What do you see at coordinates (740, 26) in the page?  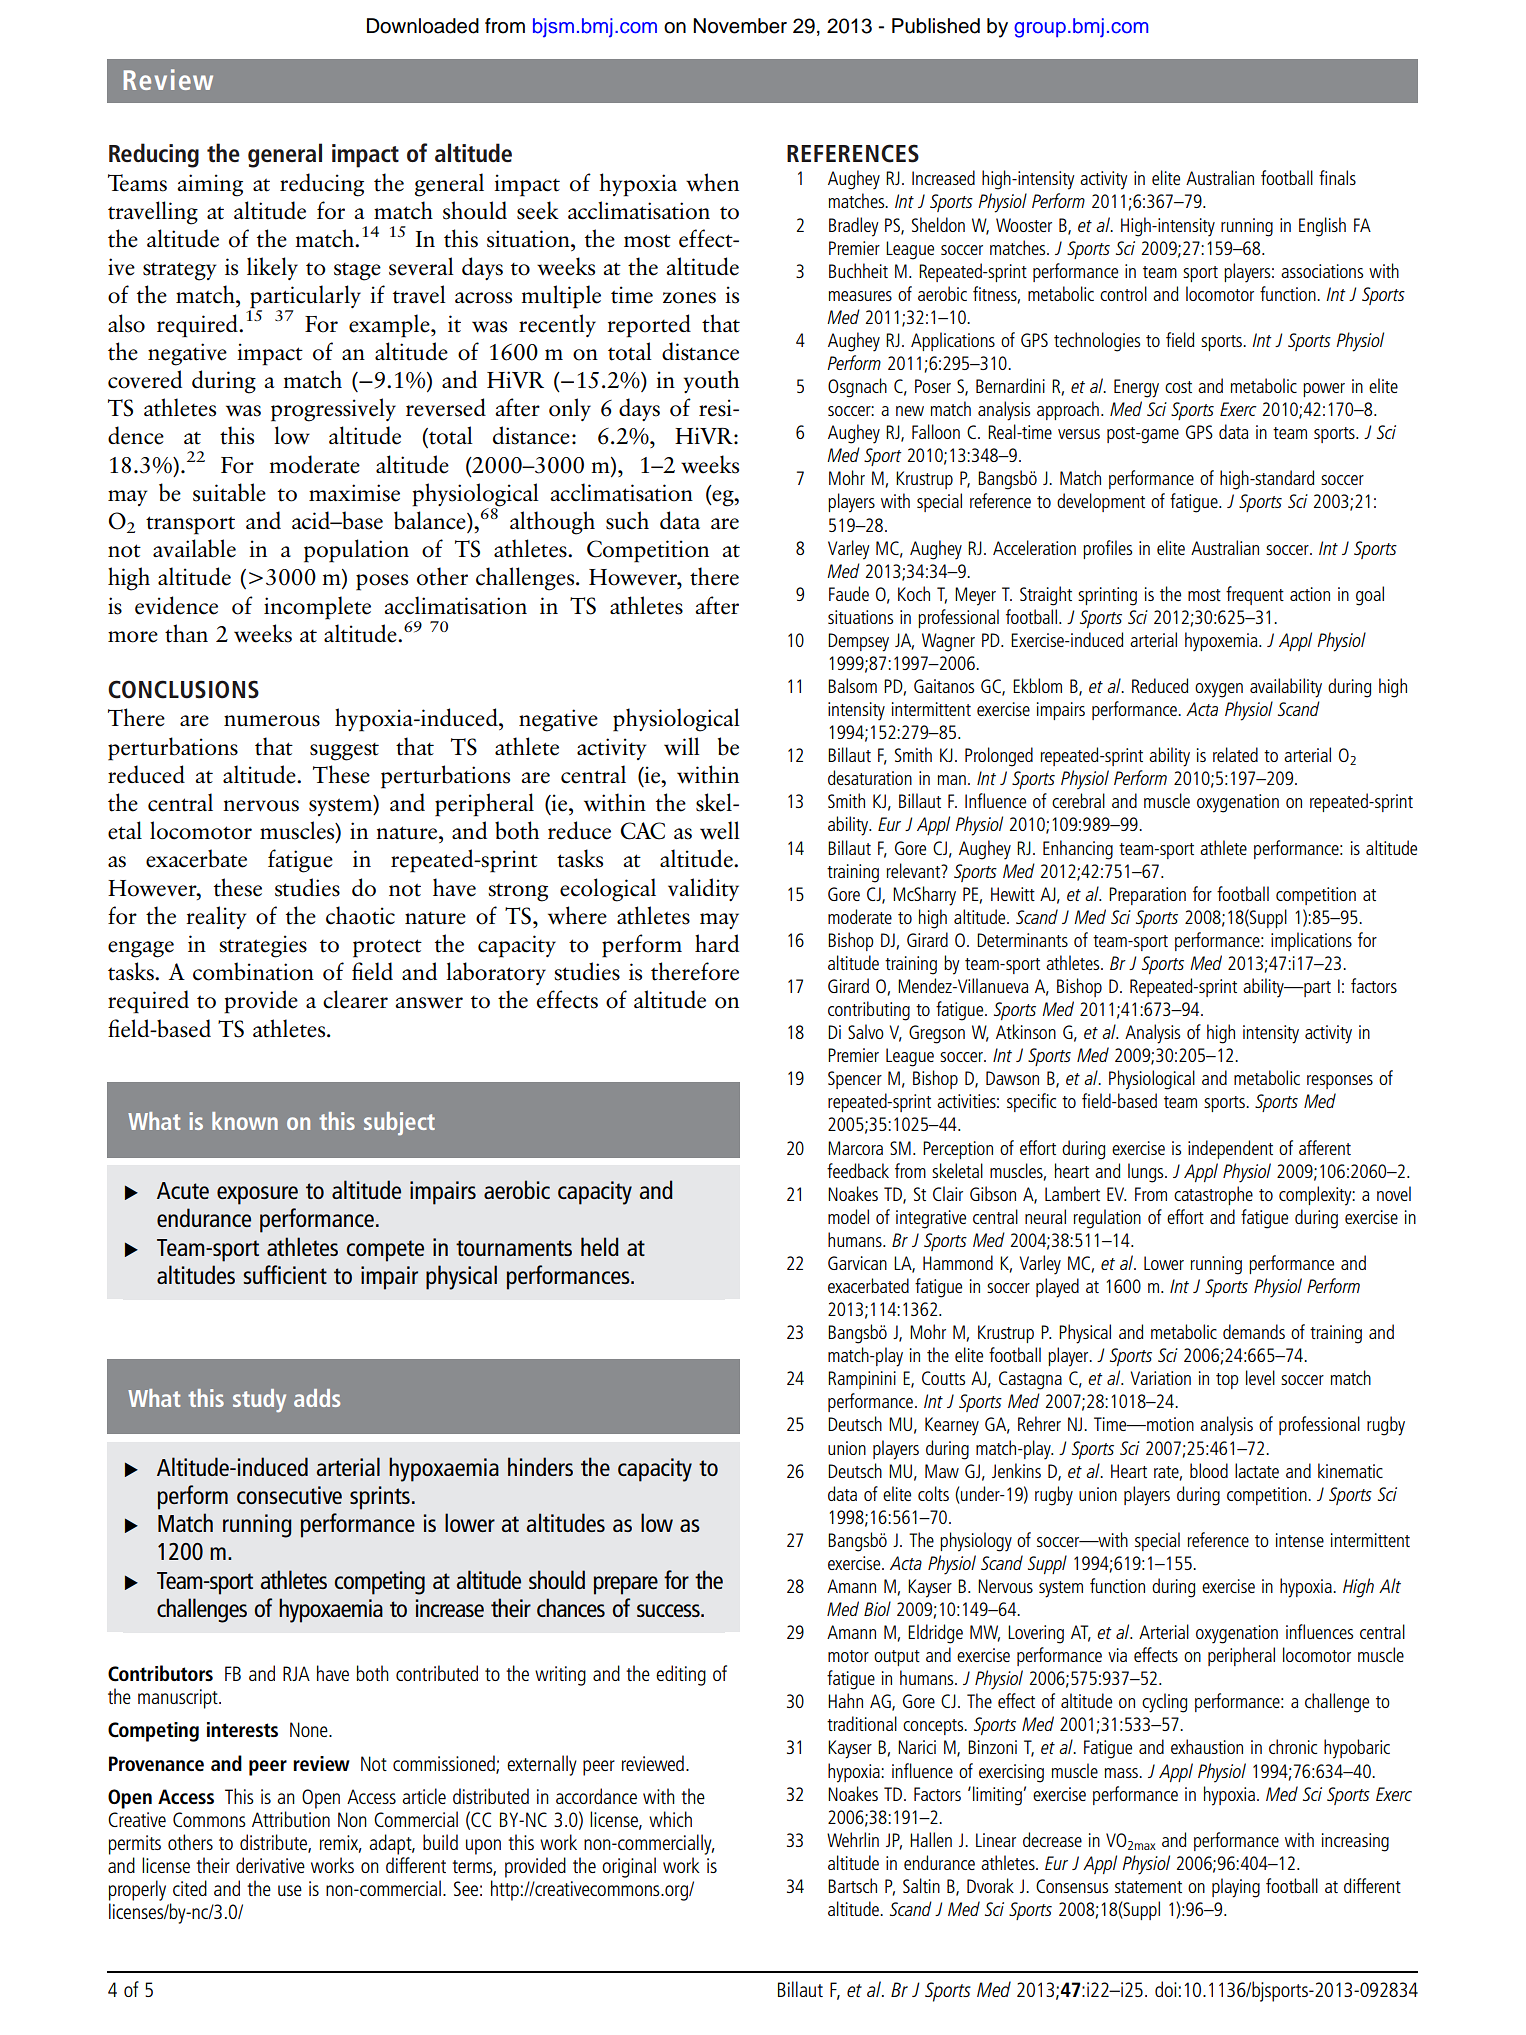 I see `November` at bounding box center [740, 26].
